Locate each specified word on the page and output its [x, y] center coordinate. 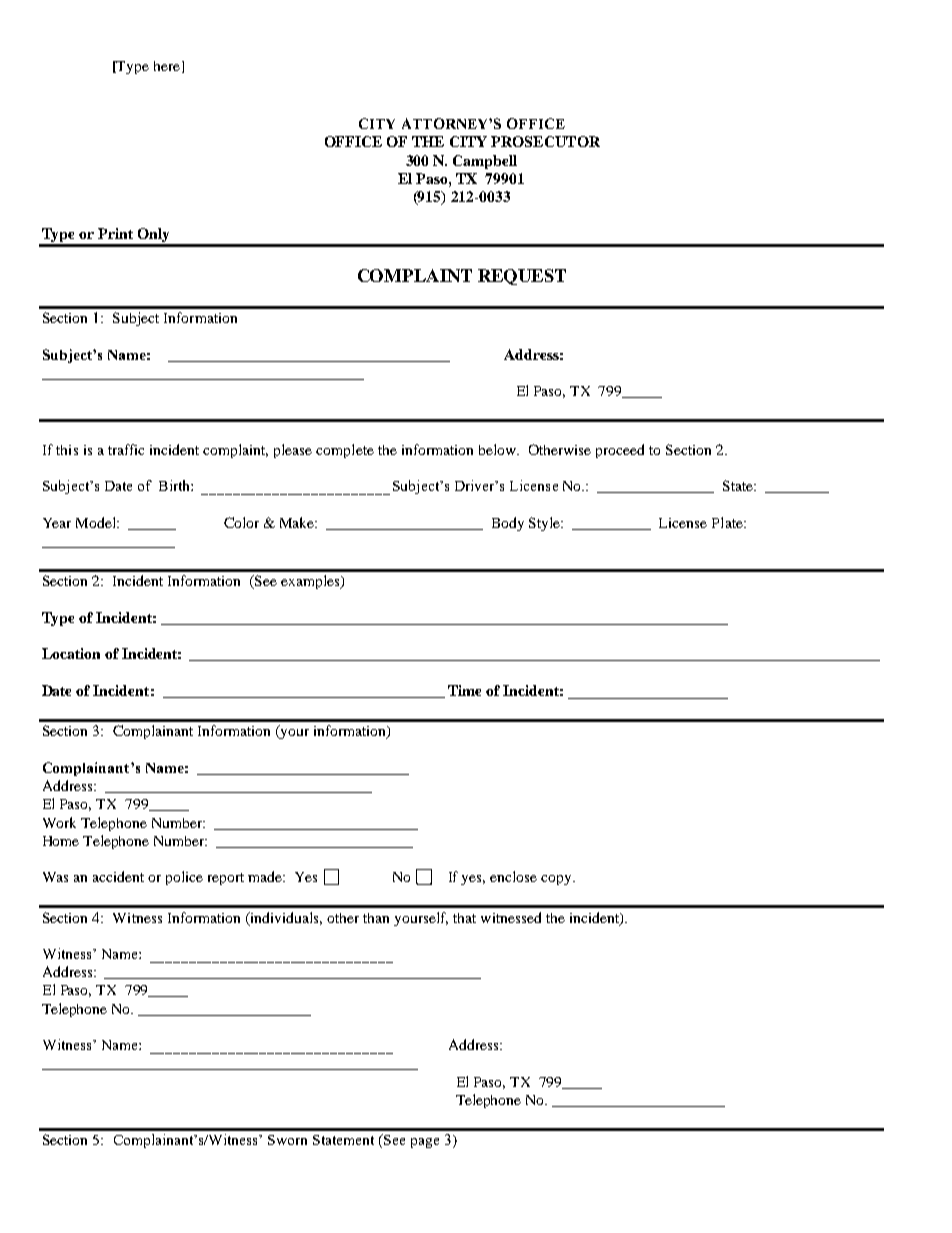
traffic [126, 449]
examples [311, 582]
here [167, 66]
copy [557, 880]
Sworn [287, 1140]
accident [118, 876]
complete [345, 451]
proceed [620, 451]
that [464, 918]
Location [71, 653]
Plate [728, 522]
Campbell [485, 162]
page [425, 1143]
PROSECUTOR [545, 141]
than [376, 918]
